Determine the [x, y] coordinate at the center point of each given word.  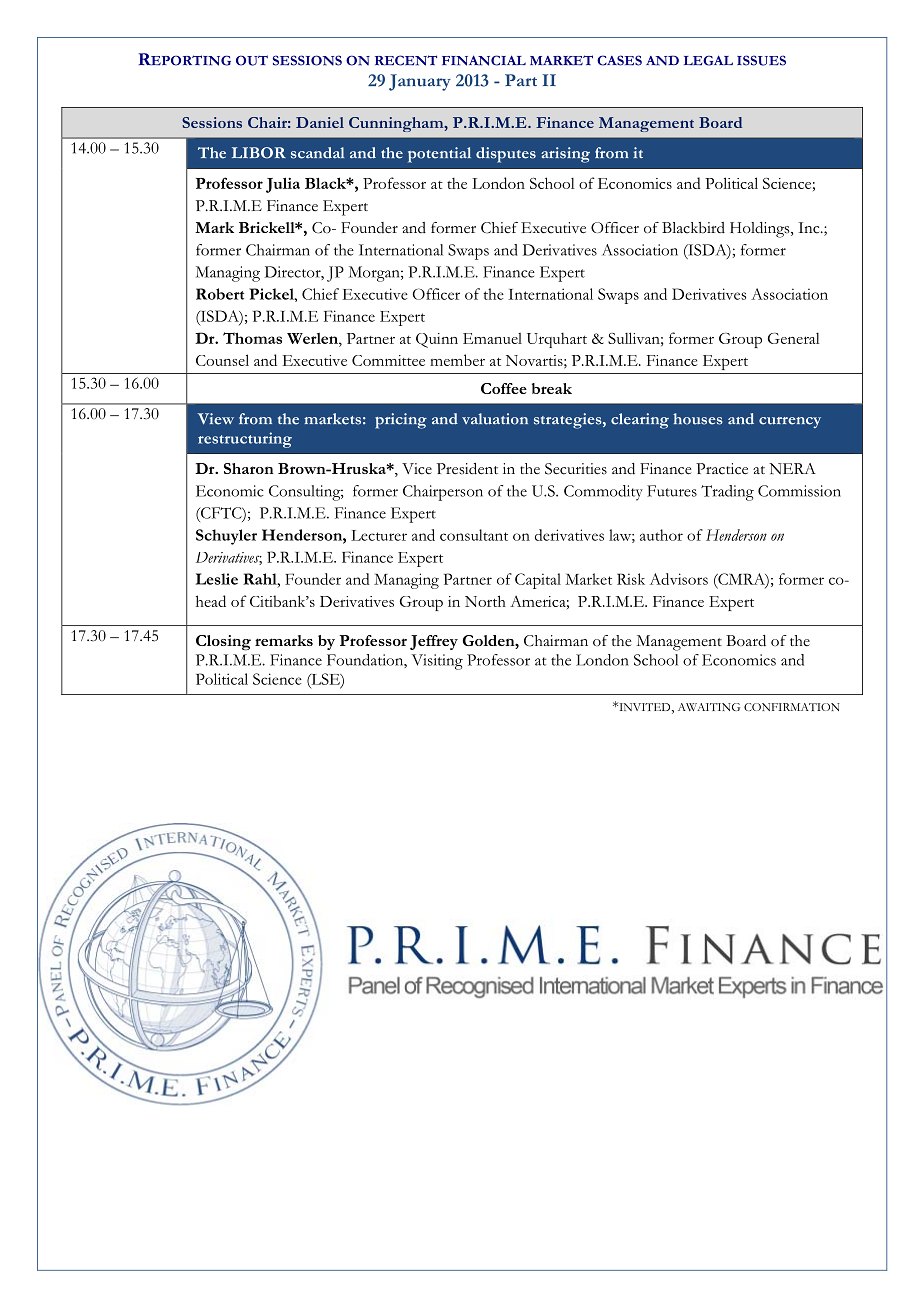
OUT [252, 60]
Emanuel [492, 338]
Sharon [249, 468]
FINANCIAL [484, 60]
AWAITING [709, 707]
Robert [220, 294]
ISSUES [761, 60]
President [467, 469]
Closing [223, 643]
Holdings [761, 230]
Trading [727, 493]
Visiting [437, 662]
